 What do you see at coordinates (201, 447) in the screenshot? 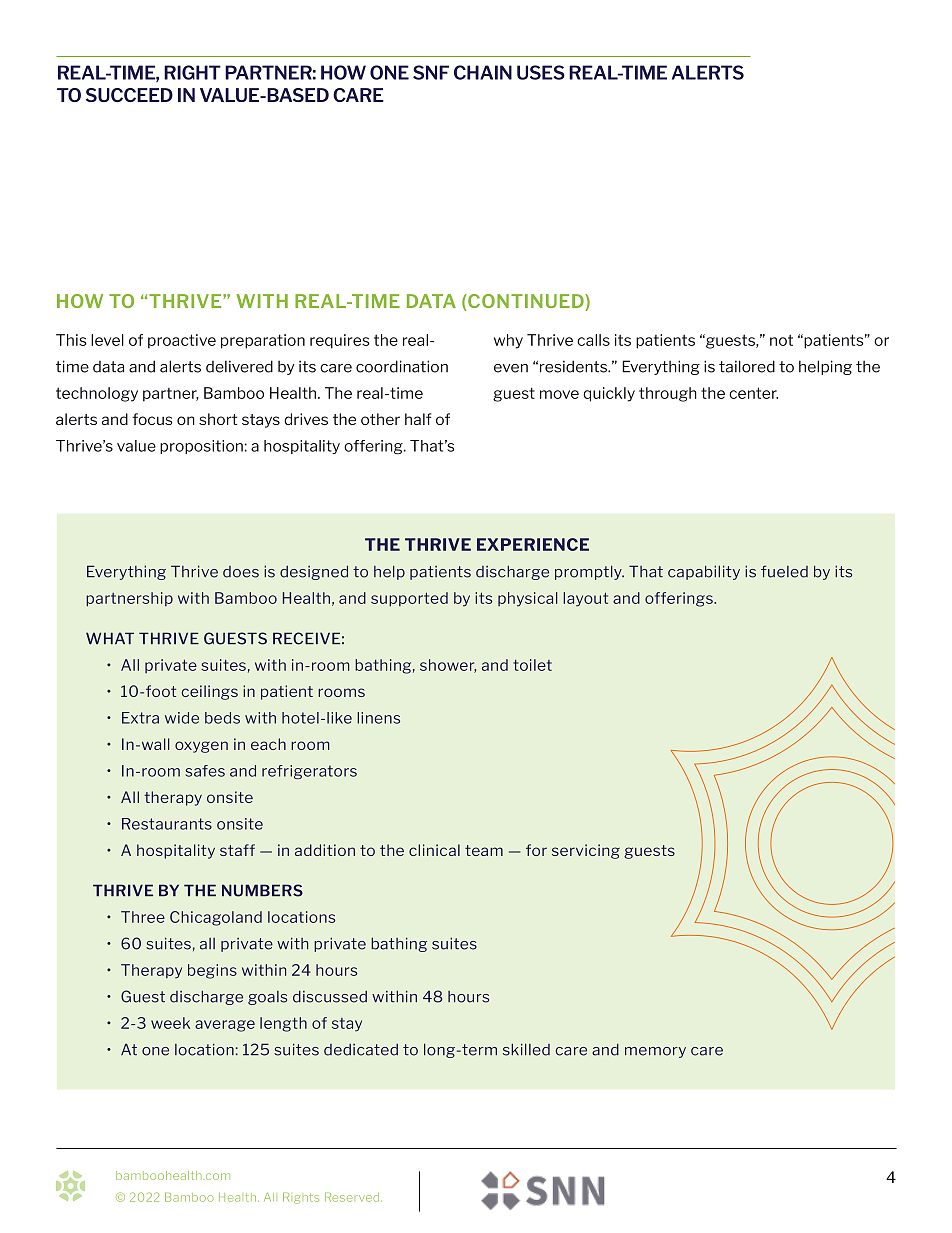
I see `proposition` at bounding box center [201, 447].
